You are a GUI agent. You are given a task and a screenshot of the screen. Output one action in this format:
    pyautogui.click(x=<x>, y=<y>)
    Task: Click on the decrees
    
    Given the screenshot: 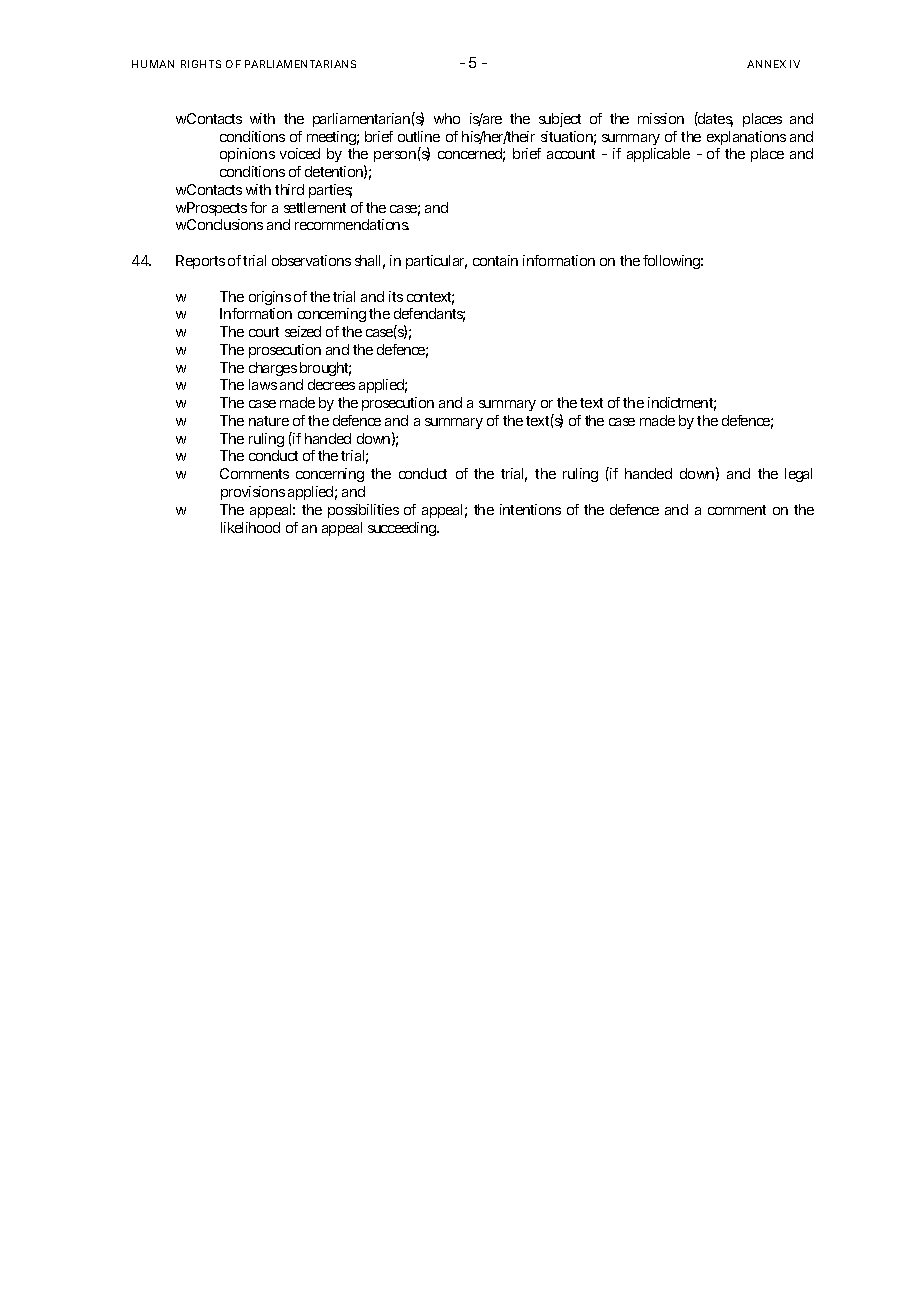 What is the action you would take?
    pyautogui.click(x=331, y=384)
